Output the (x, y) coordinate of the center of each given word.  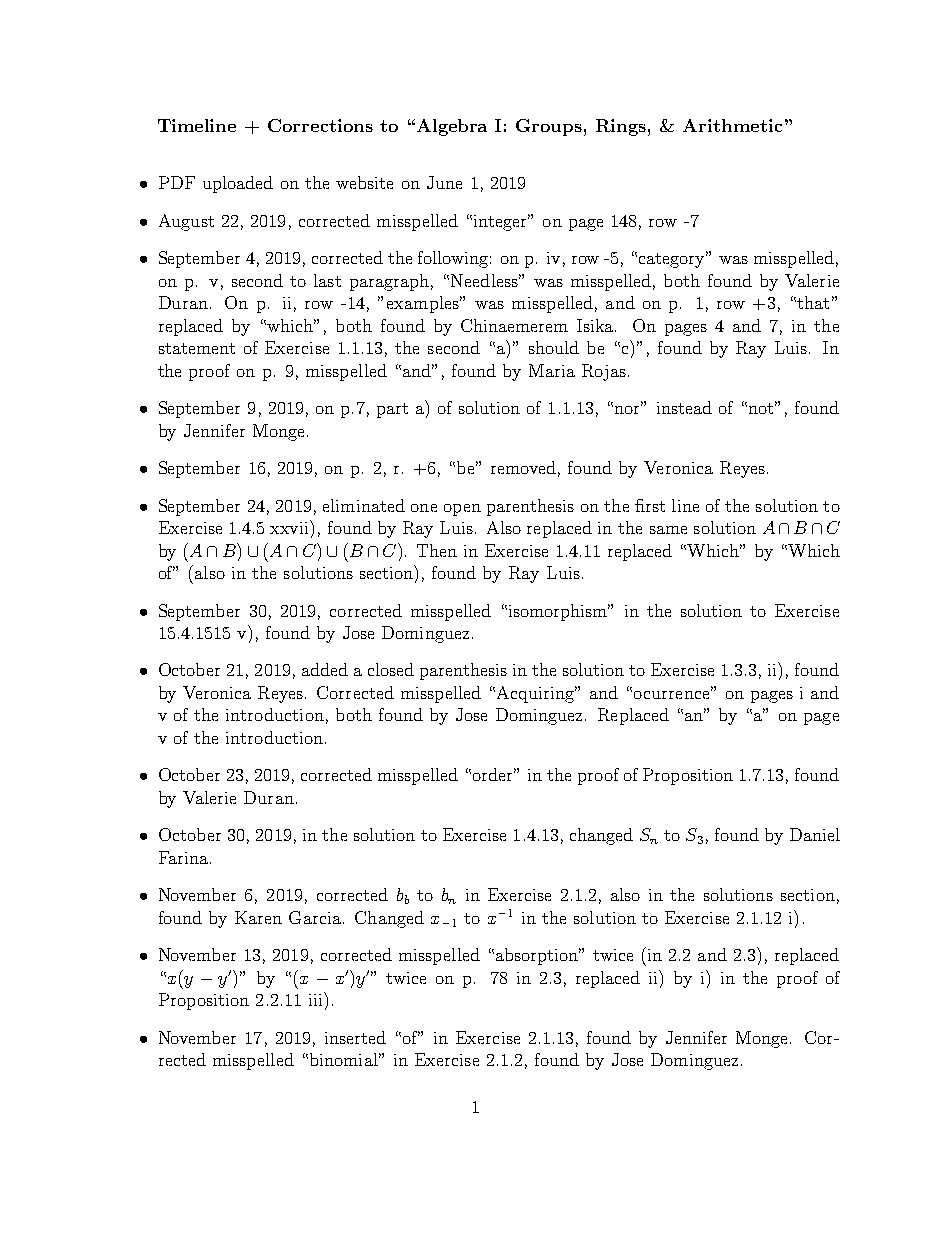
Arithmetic (732, 125)
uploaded (238, 184)
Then (437, 550)
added (325, 669)
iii (317, 999)
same (668, 530)
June (444, 182)
